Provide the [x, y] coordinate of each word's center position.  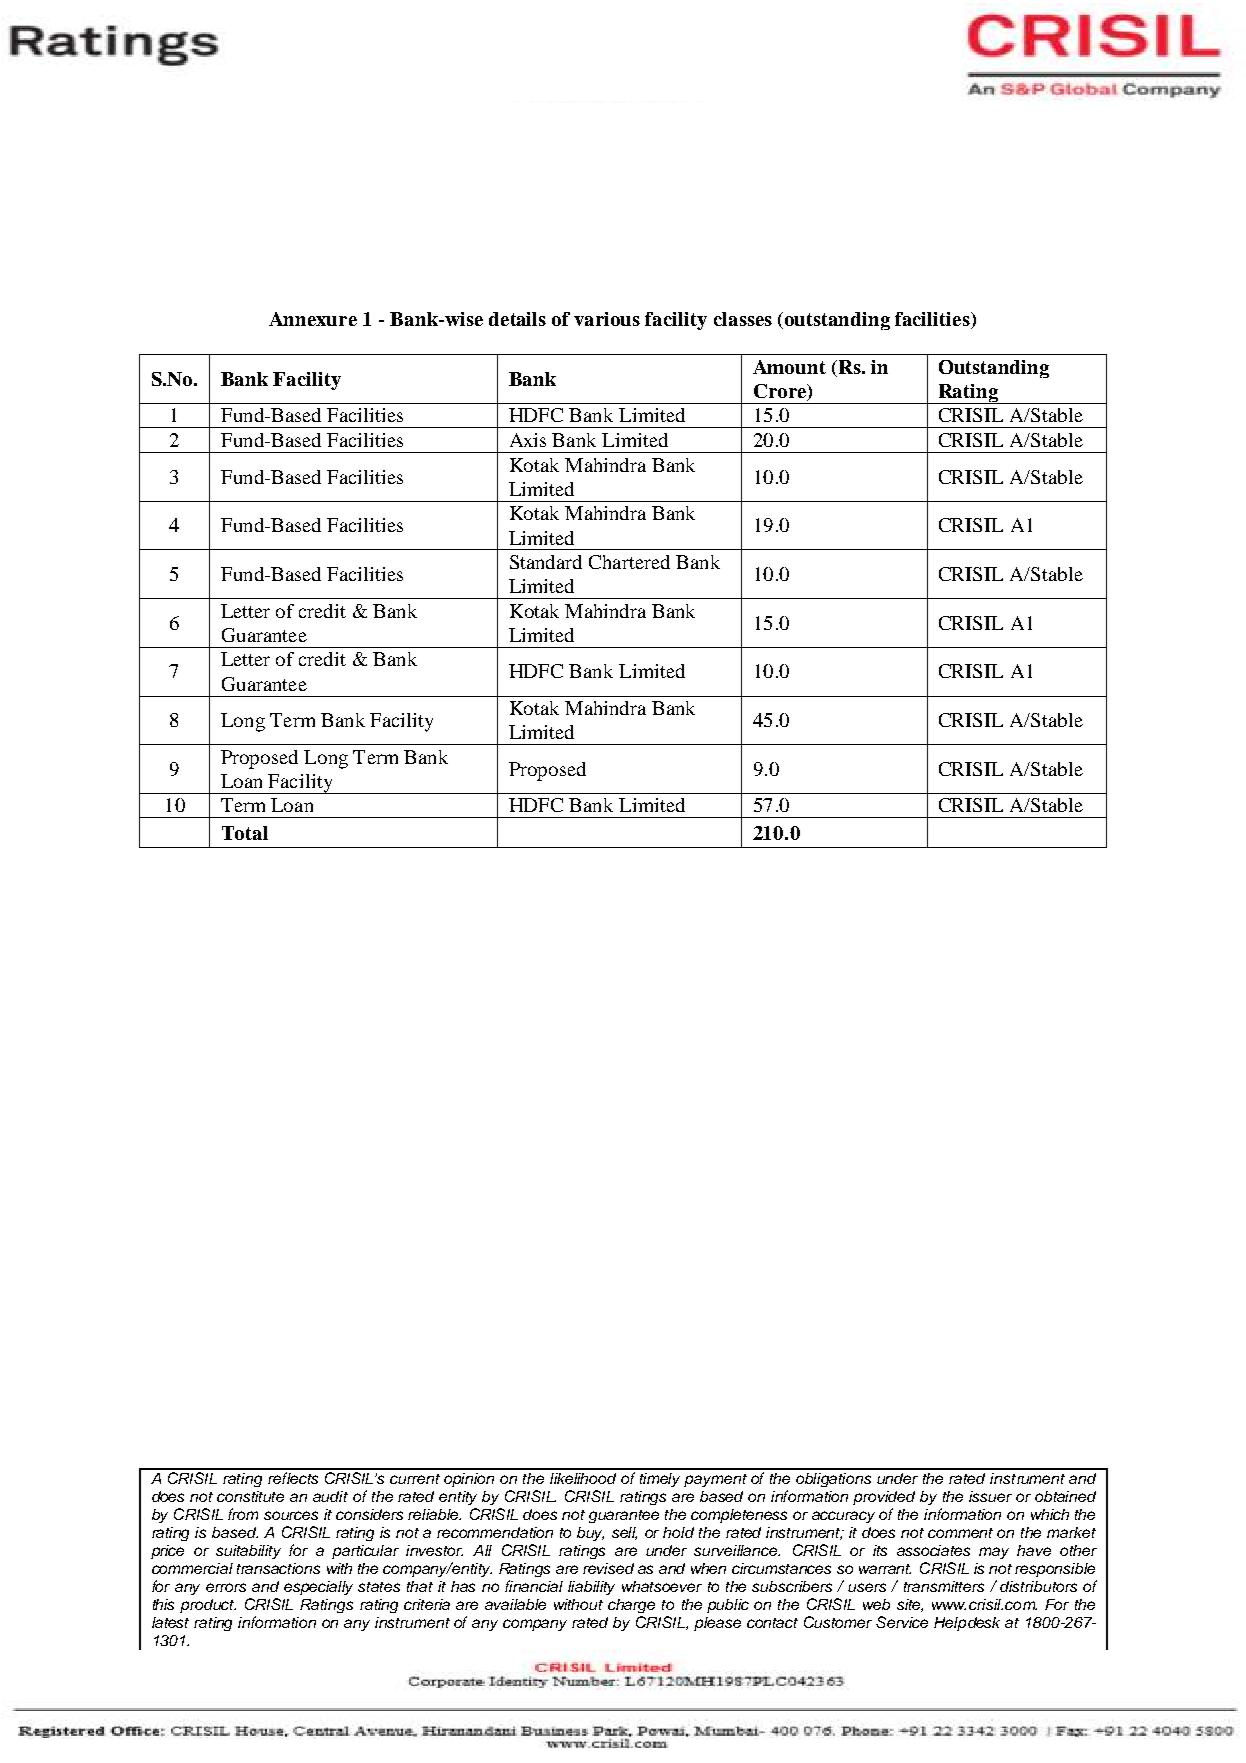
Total [245, 833]
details [517, 319]
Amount [789, 367]
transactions [278, 1568]
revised [608, 1568]
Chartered [629, 562]
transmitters [944, 1586]
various [607, 319]
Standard [546, 562]
